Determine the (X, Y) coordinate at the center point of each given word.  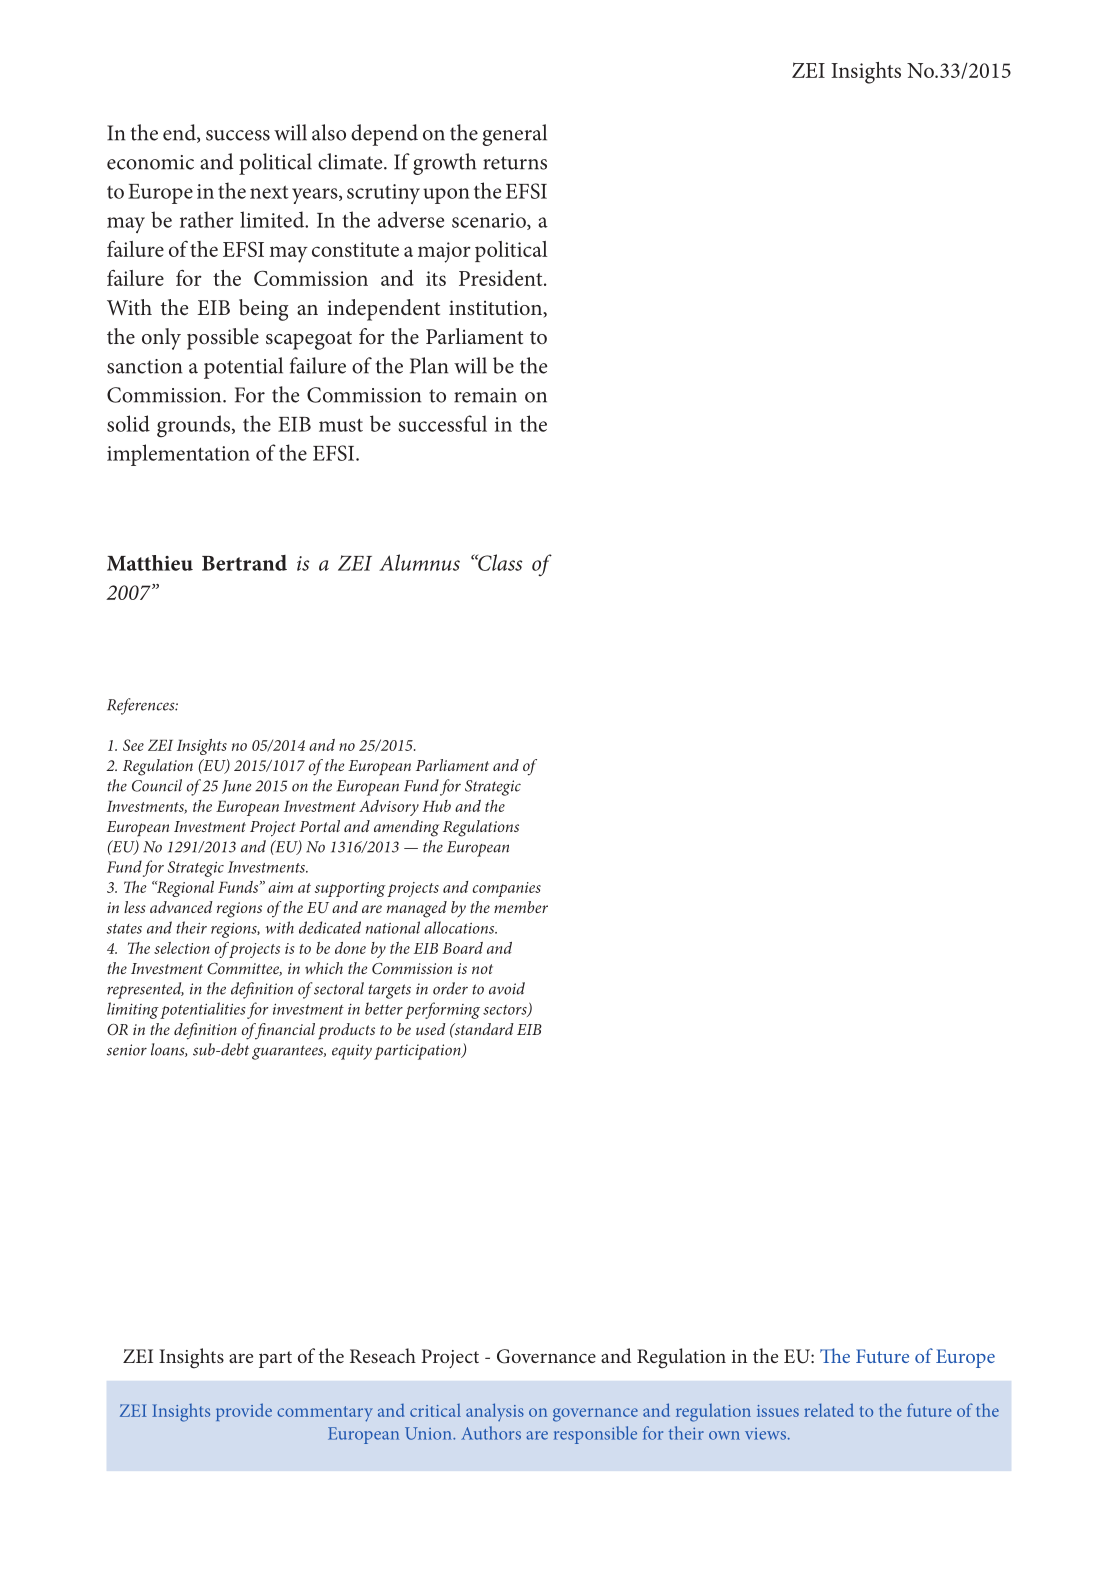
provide (244, 1412)
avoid (507, 988)
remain (485, 395)
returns (515, 163)
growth (444, 164)
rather (207, 219)
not (482, 969)
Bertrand (244, 563)
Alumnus (419, 562)
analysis (495, 1412)
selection (182, 948)
